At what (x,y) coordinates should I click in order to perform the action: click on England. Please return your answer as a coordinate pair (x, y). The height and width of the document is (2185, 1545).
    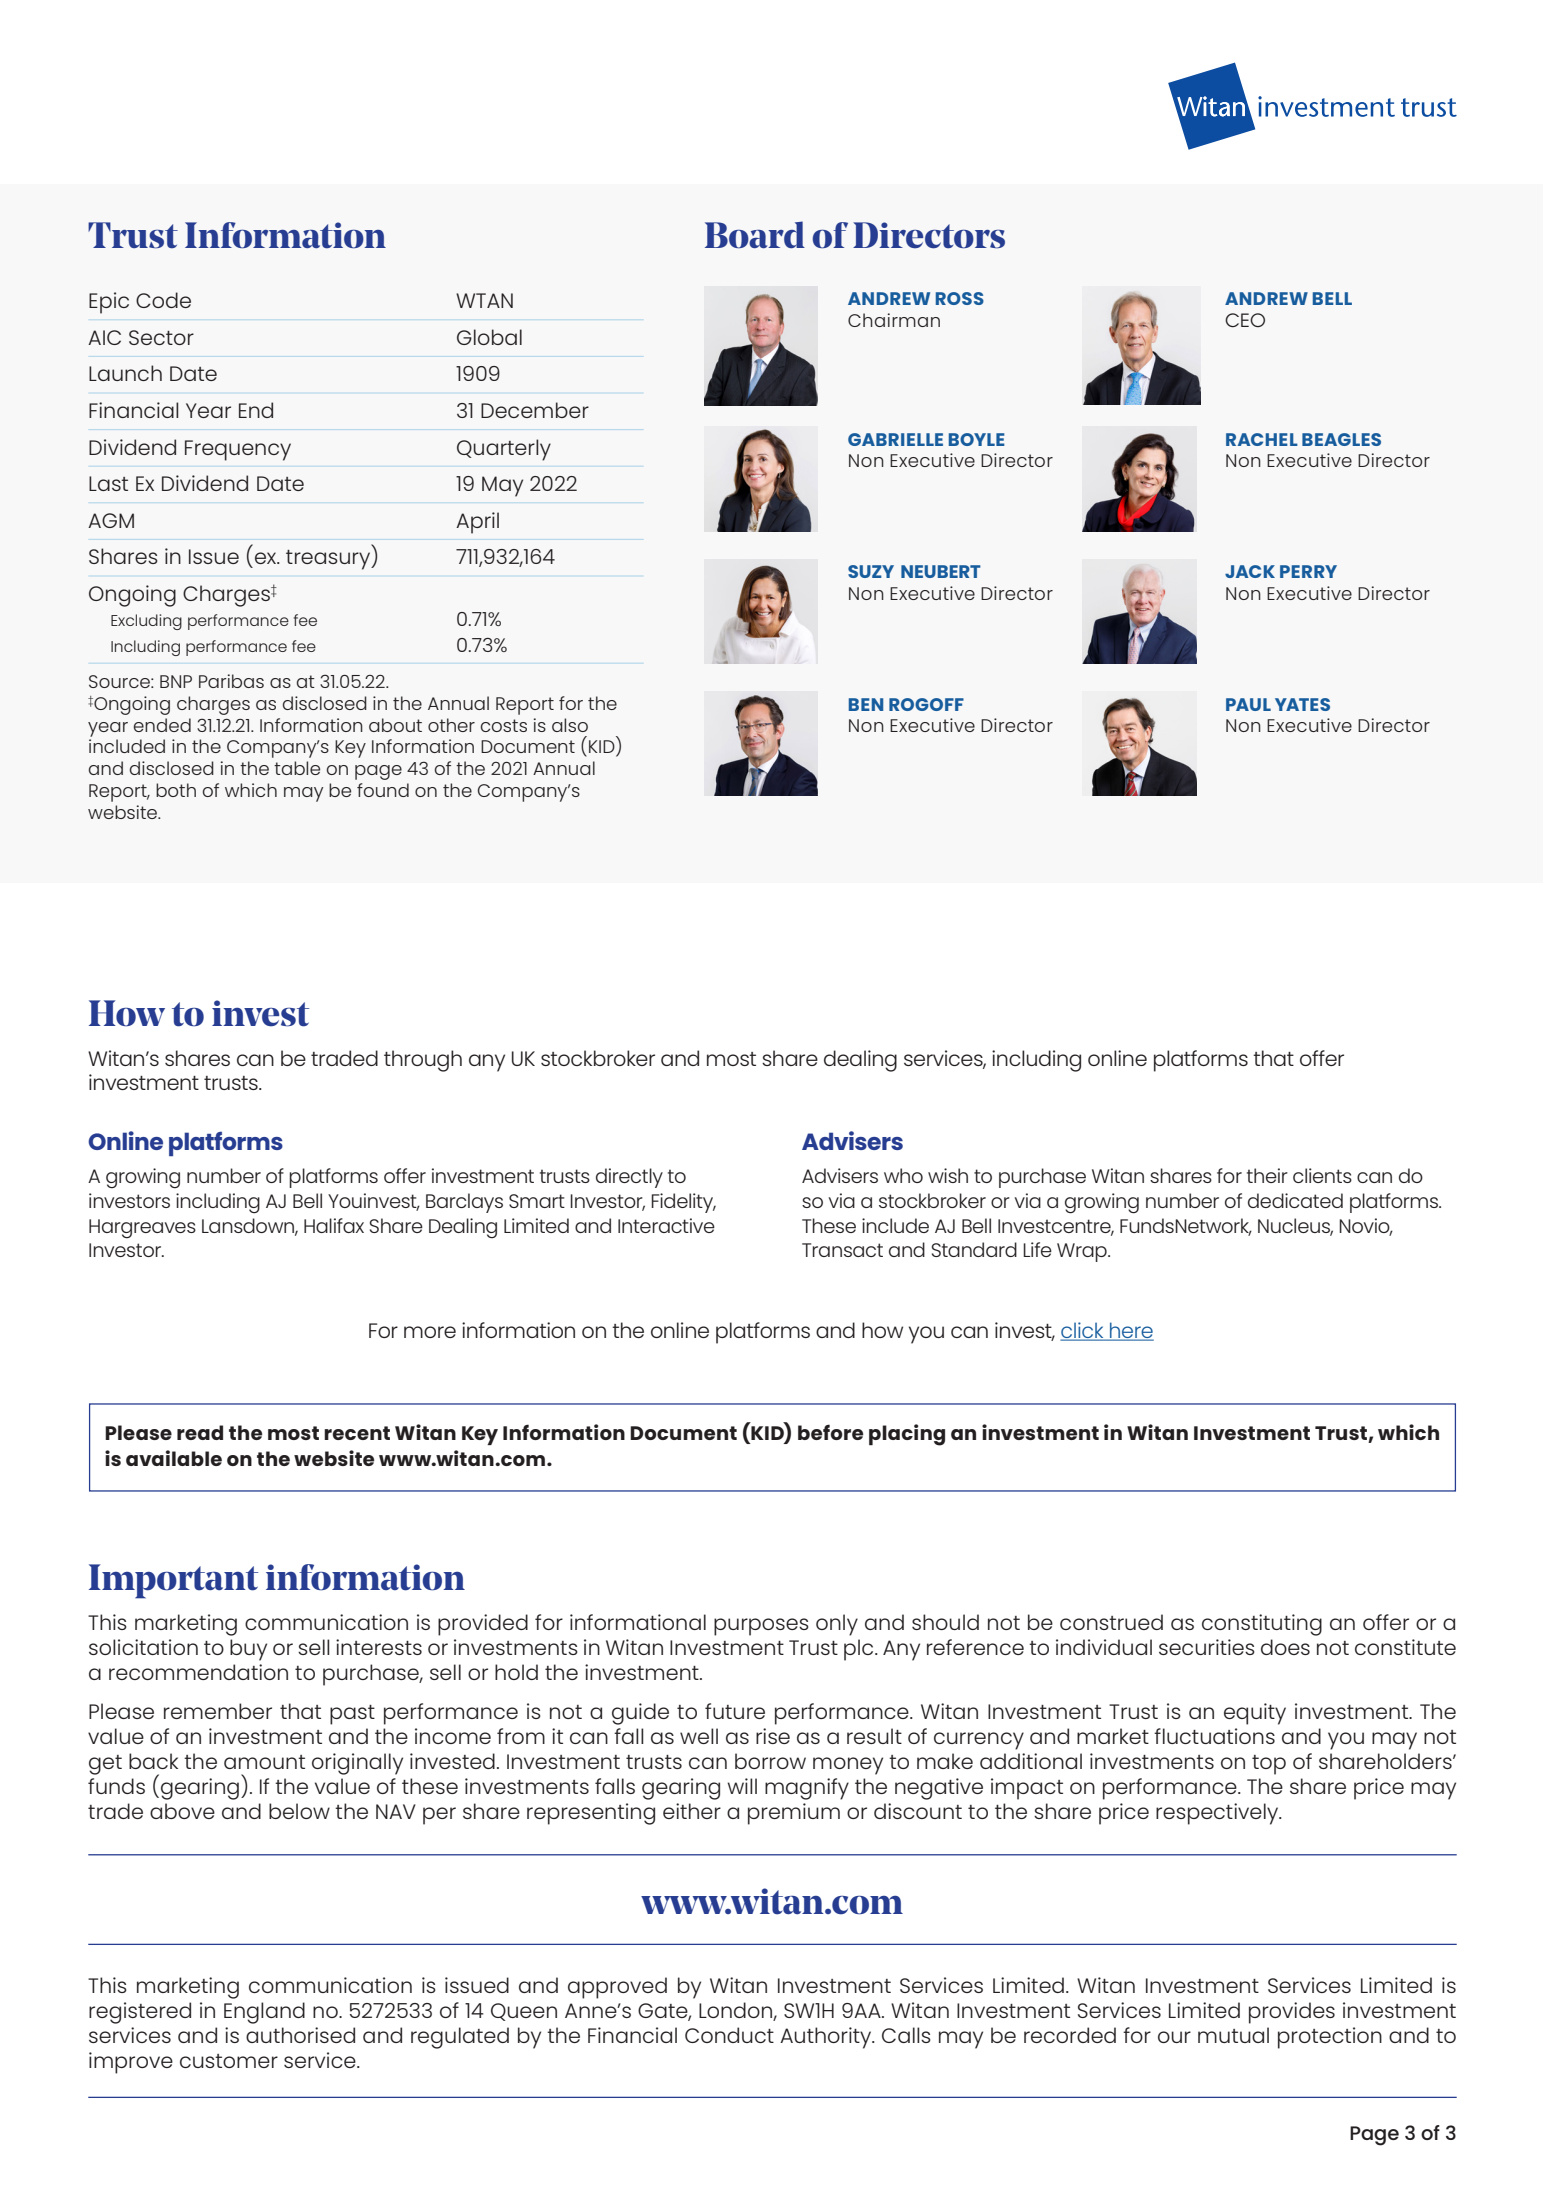
    Looking at the image, I should click on (264, 2013).
